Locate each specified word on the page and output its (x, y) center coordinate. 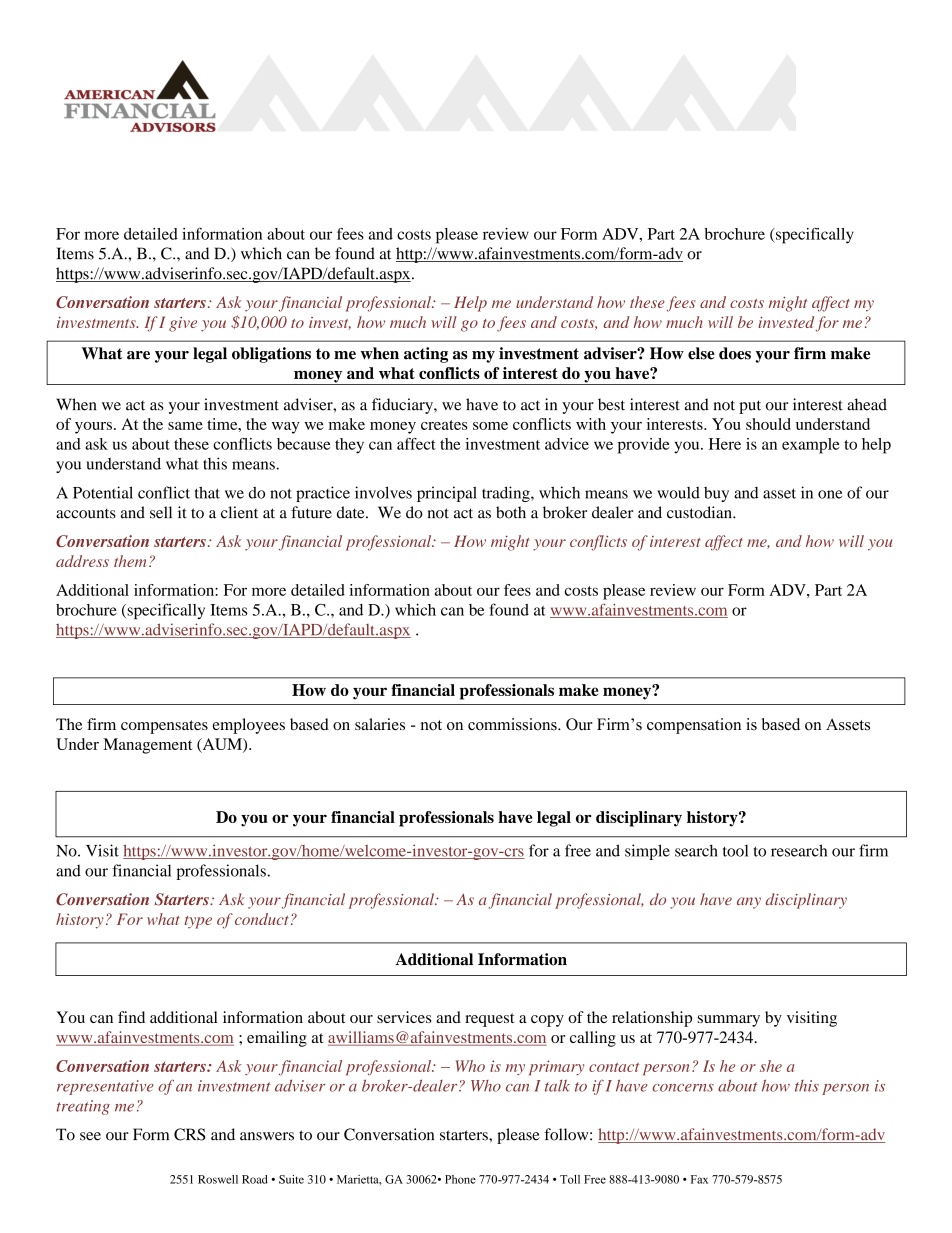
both (511, 512)
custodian (700, 512)
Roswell (218, 1179)
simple (647, 852)
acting (426, 355)
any (749, 903)
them (130, 561)
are (138, 355)
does (735, 353)
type (198, 922)
